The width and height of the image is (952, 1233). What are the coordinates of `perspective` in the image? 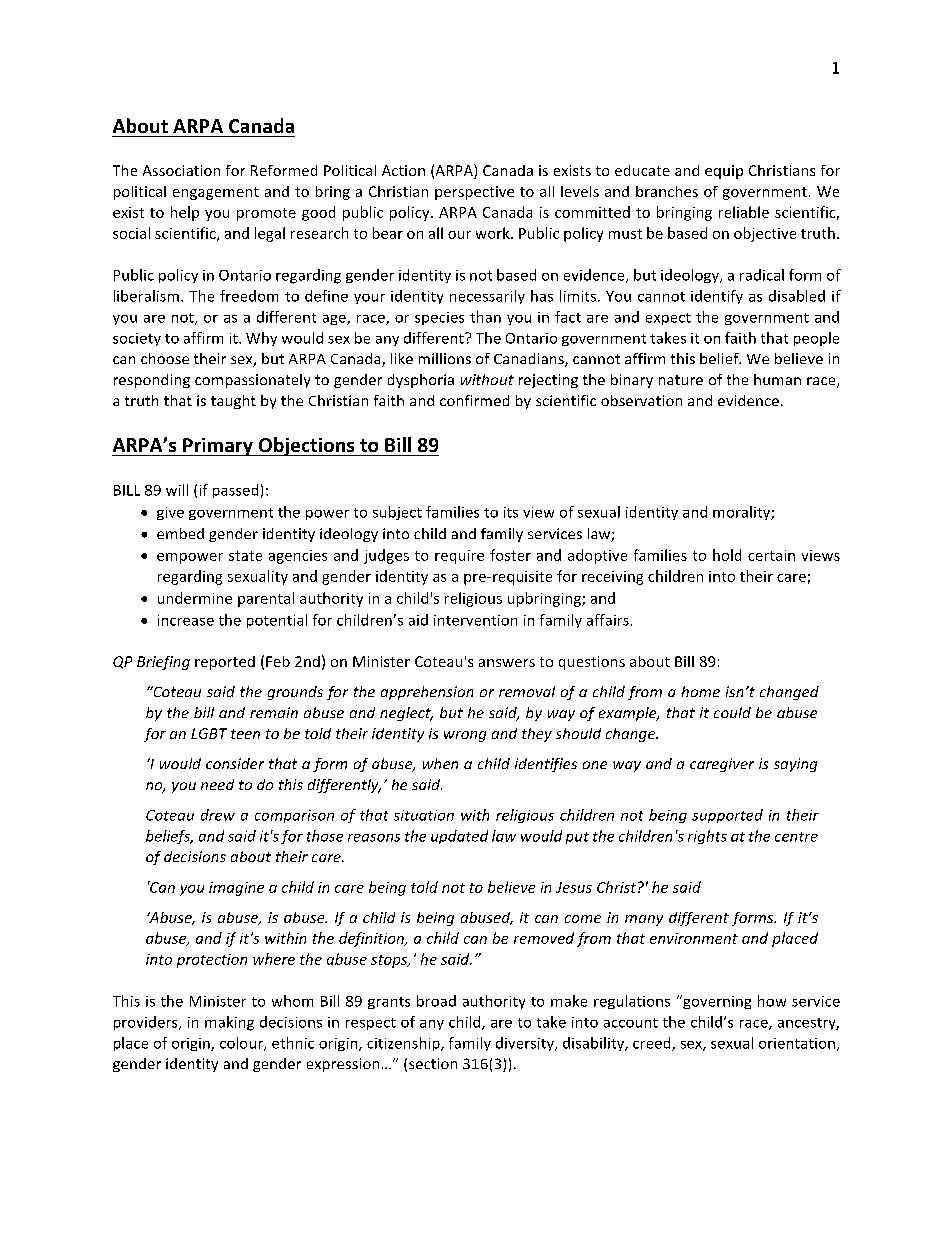 It's located at (474, 193).
